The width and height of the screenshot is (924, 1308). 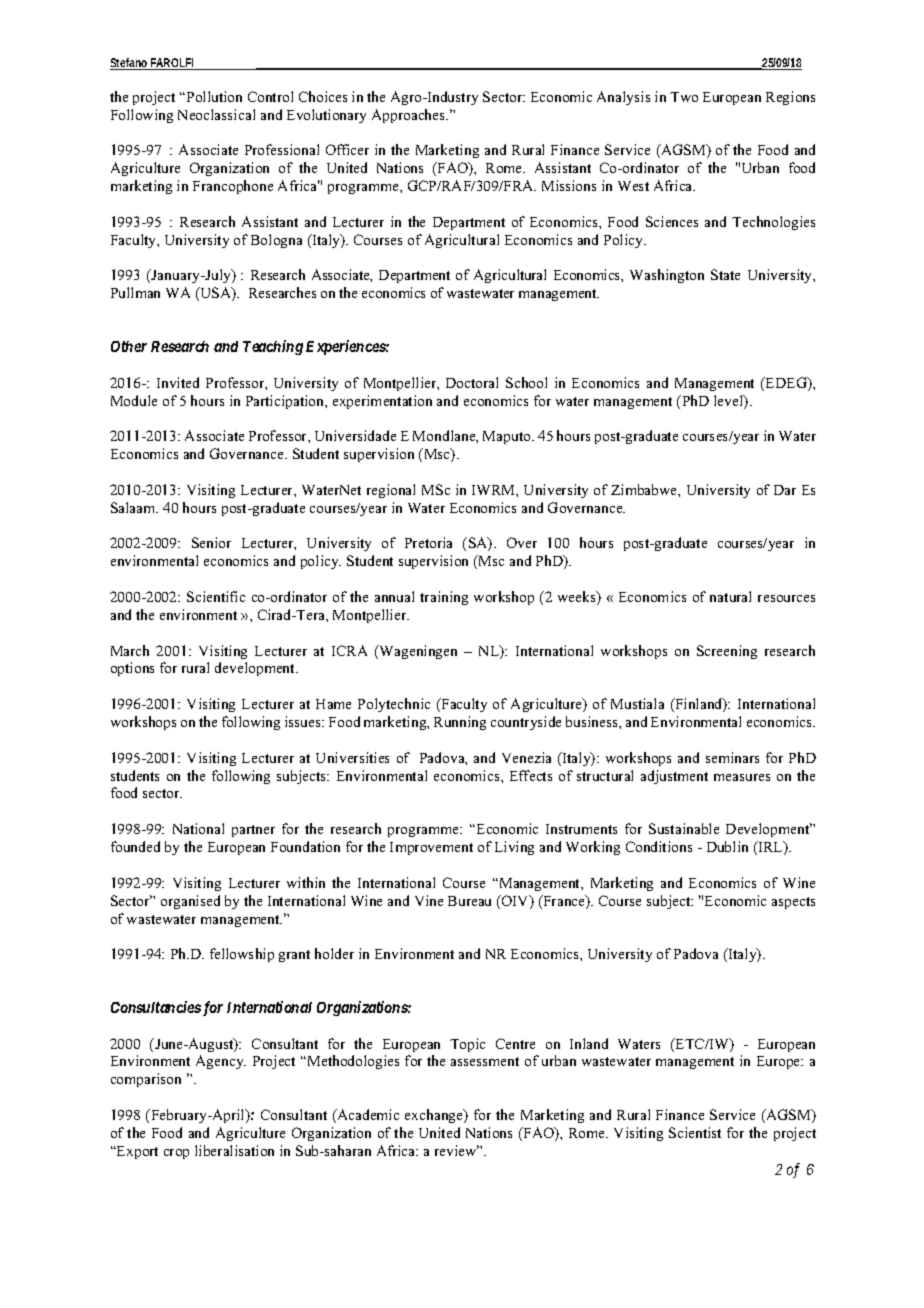 I want to click on Two, so click(x=684, y=97).
